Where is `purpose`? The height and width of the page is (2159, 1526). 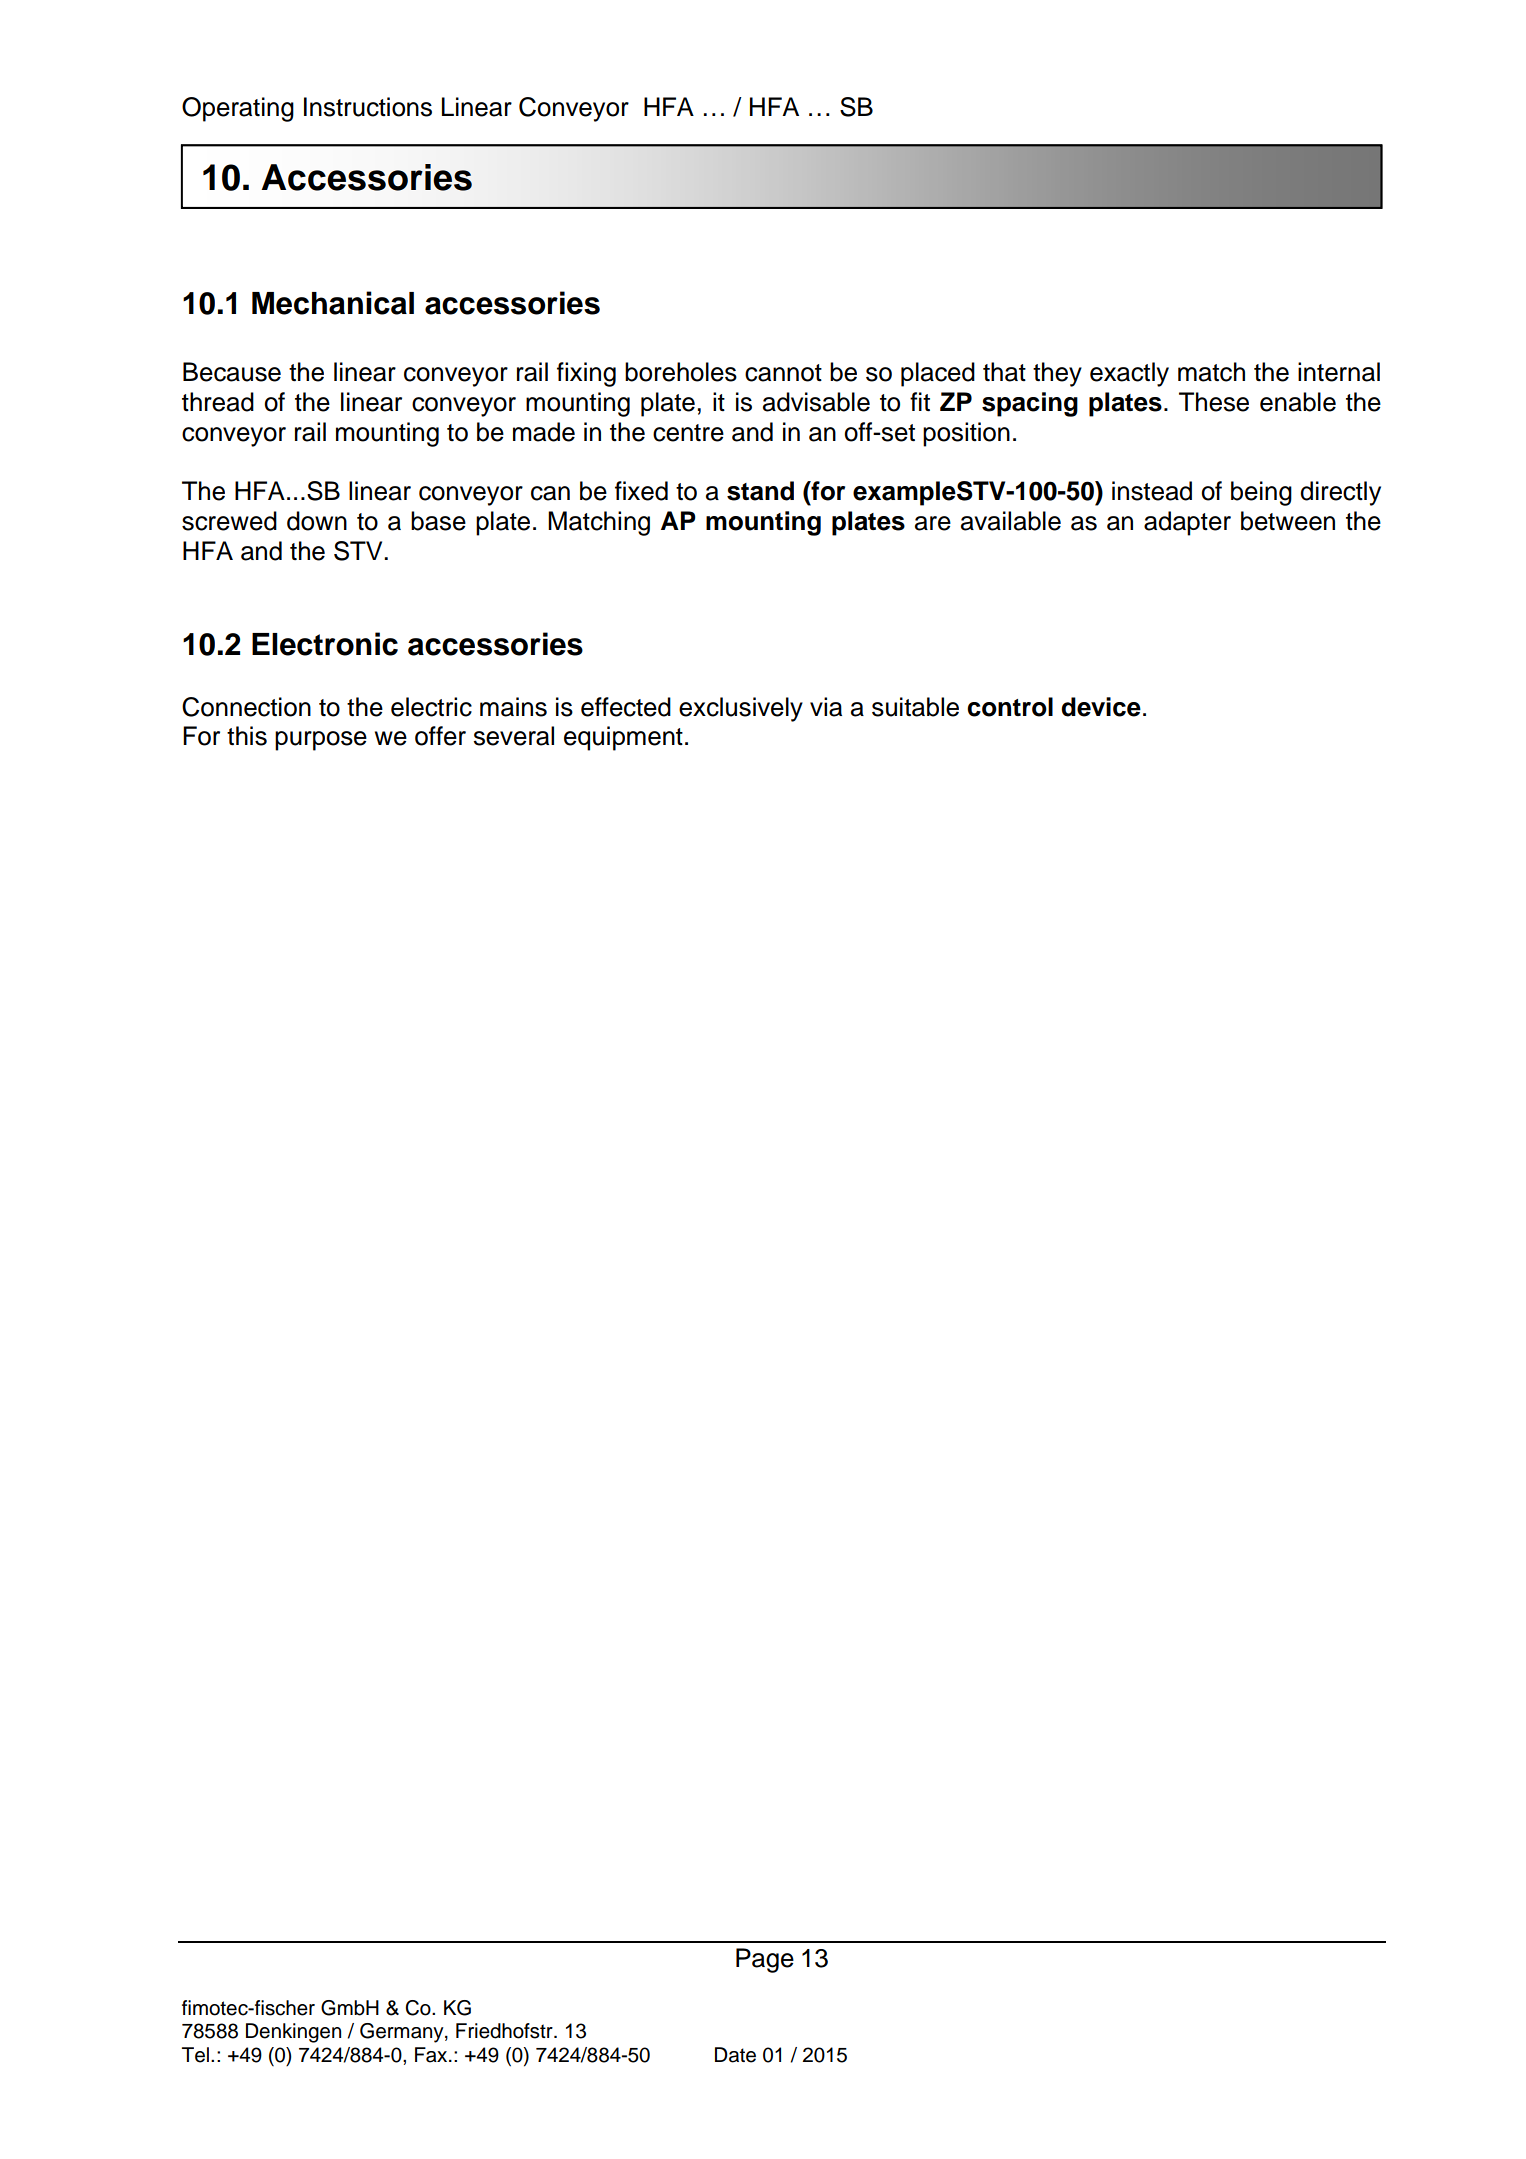 purpose is located at coordinates (321, 741).
